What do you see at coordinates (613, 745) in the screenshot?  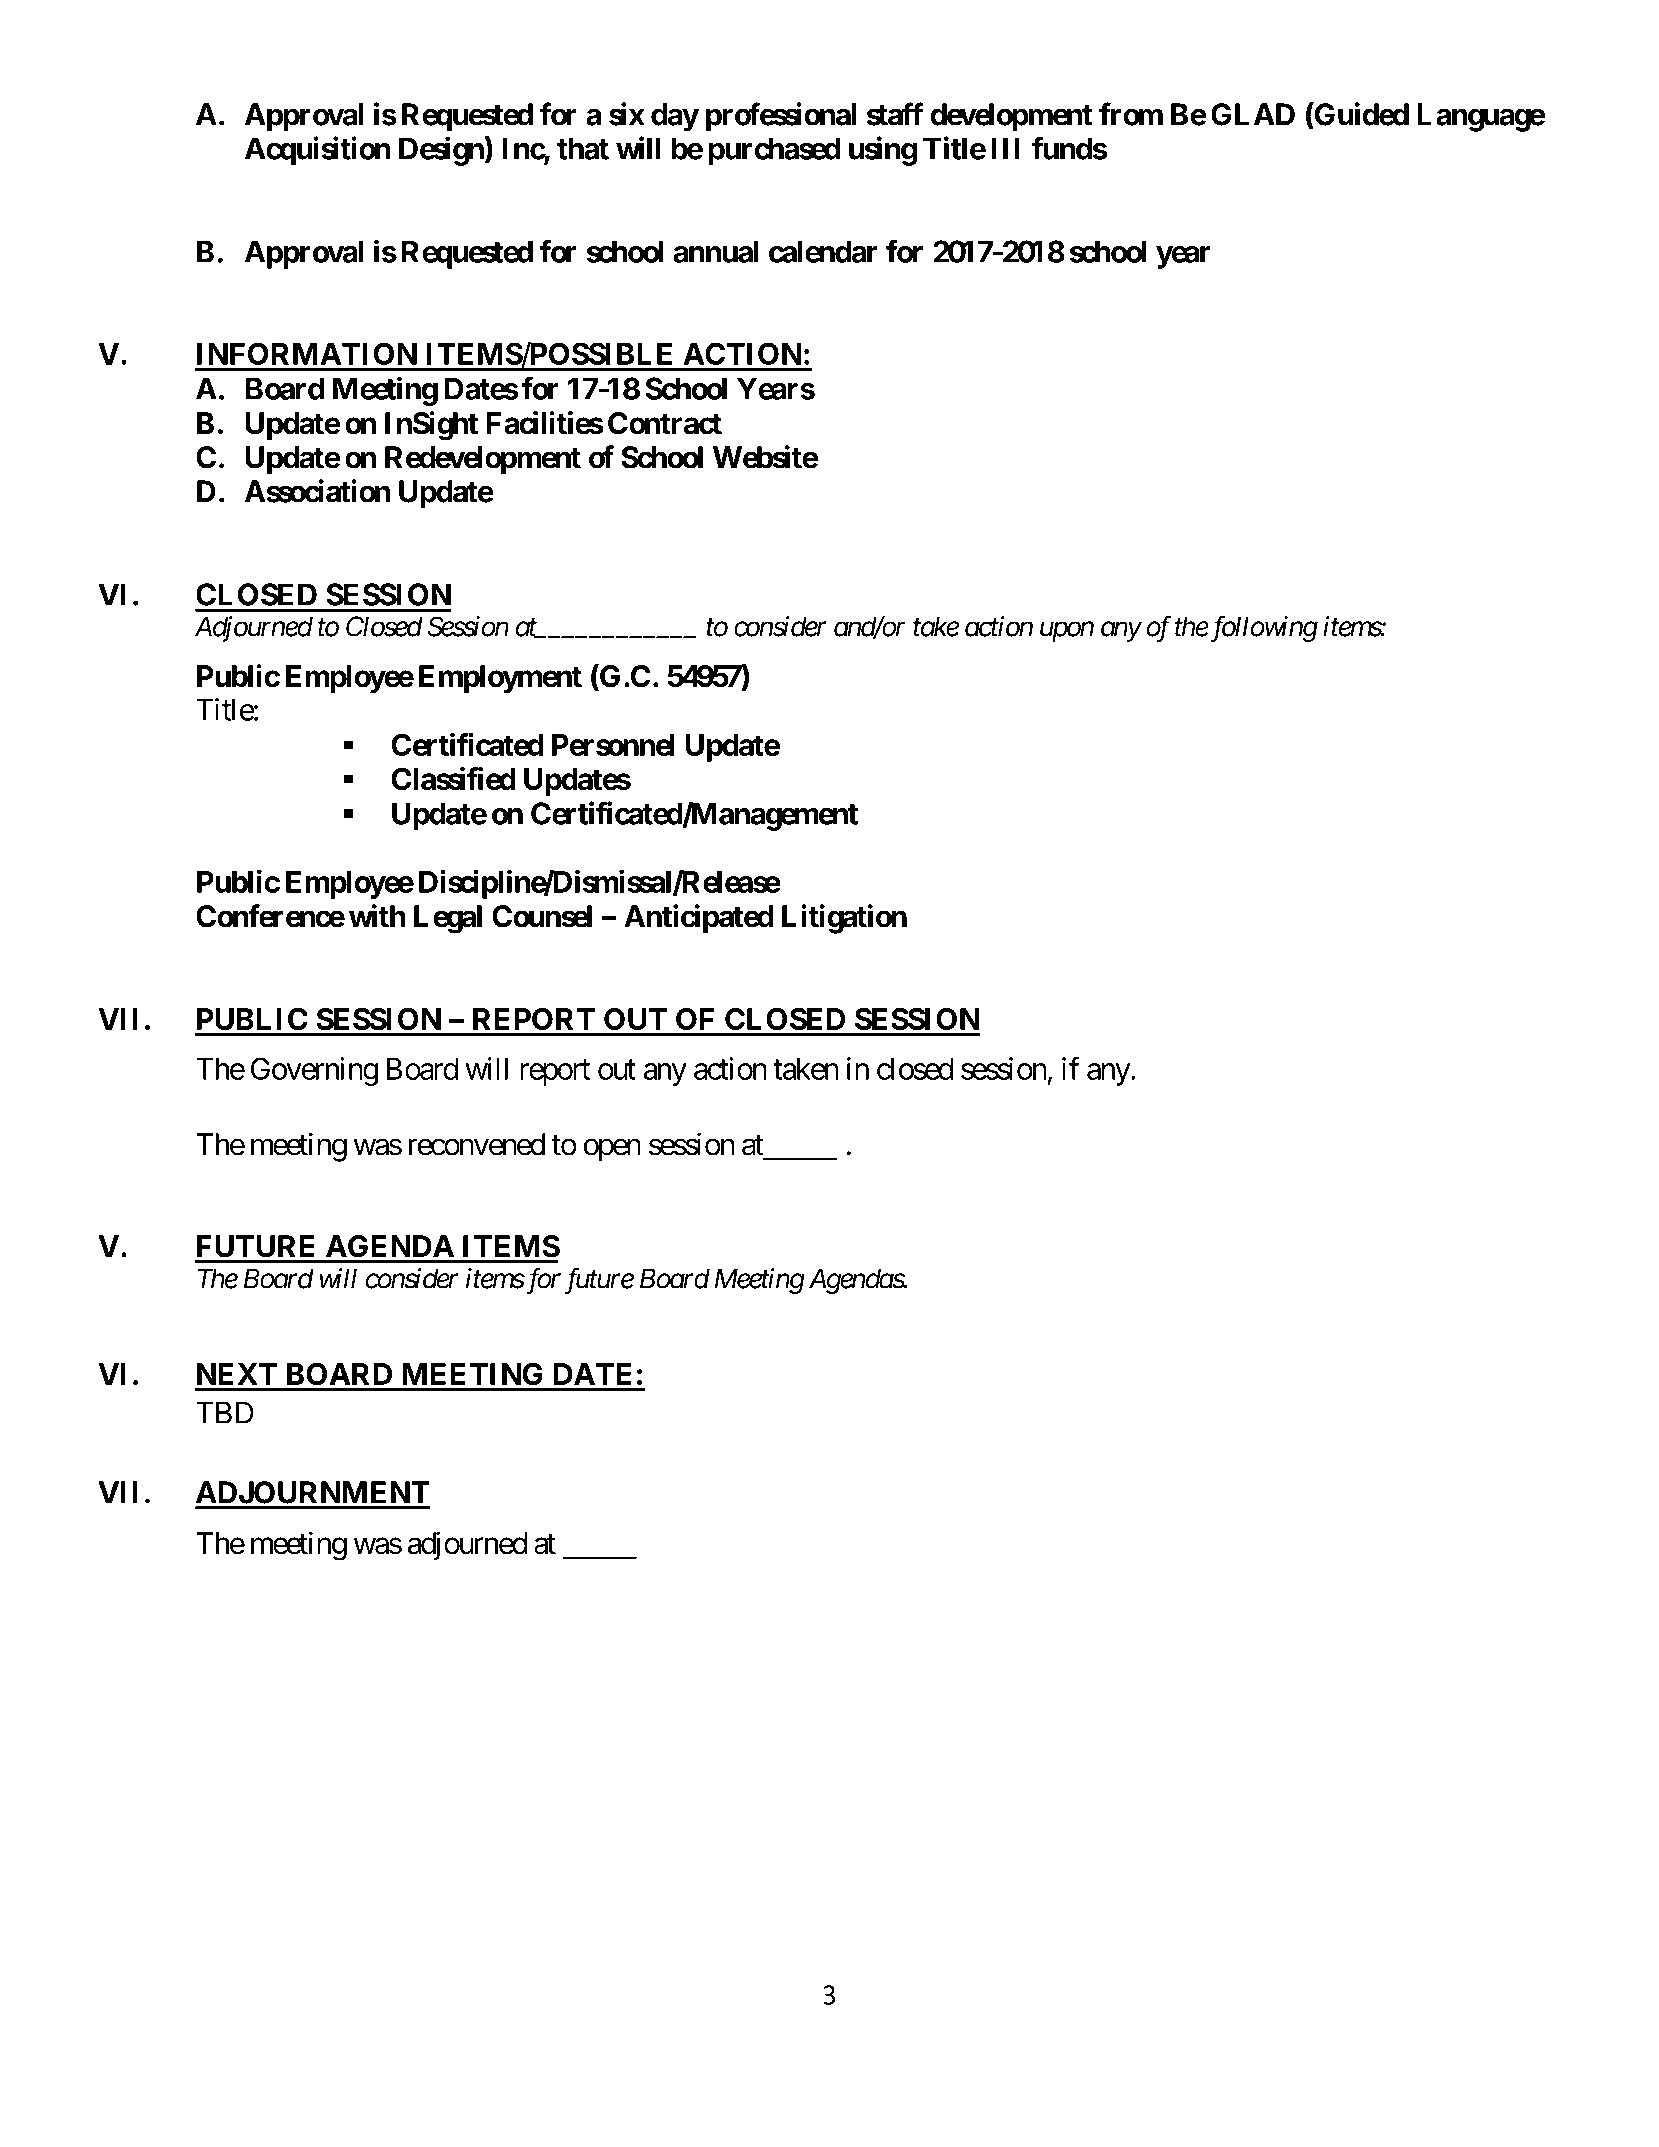 I see `Personnel` at bounding box center [613, 745].
